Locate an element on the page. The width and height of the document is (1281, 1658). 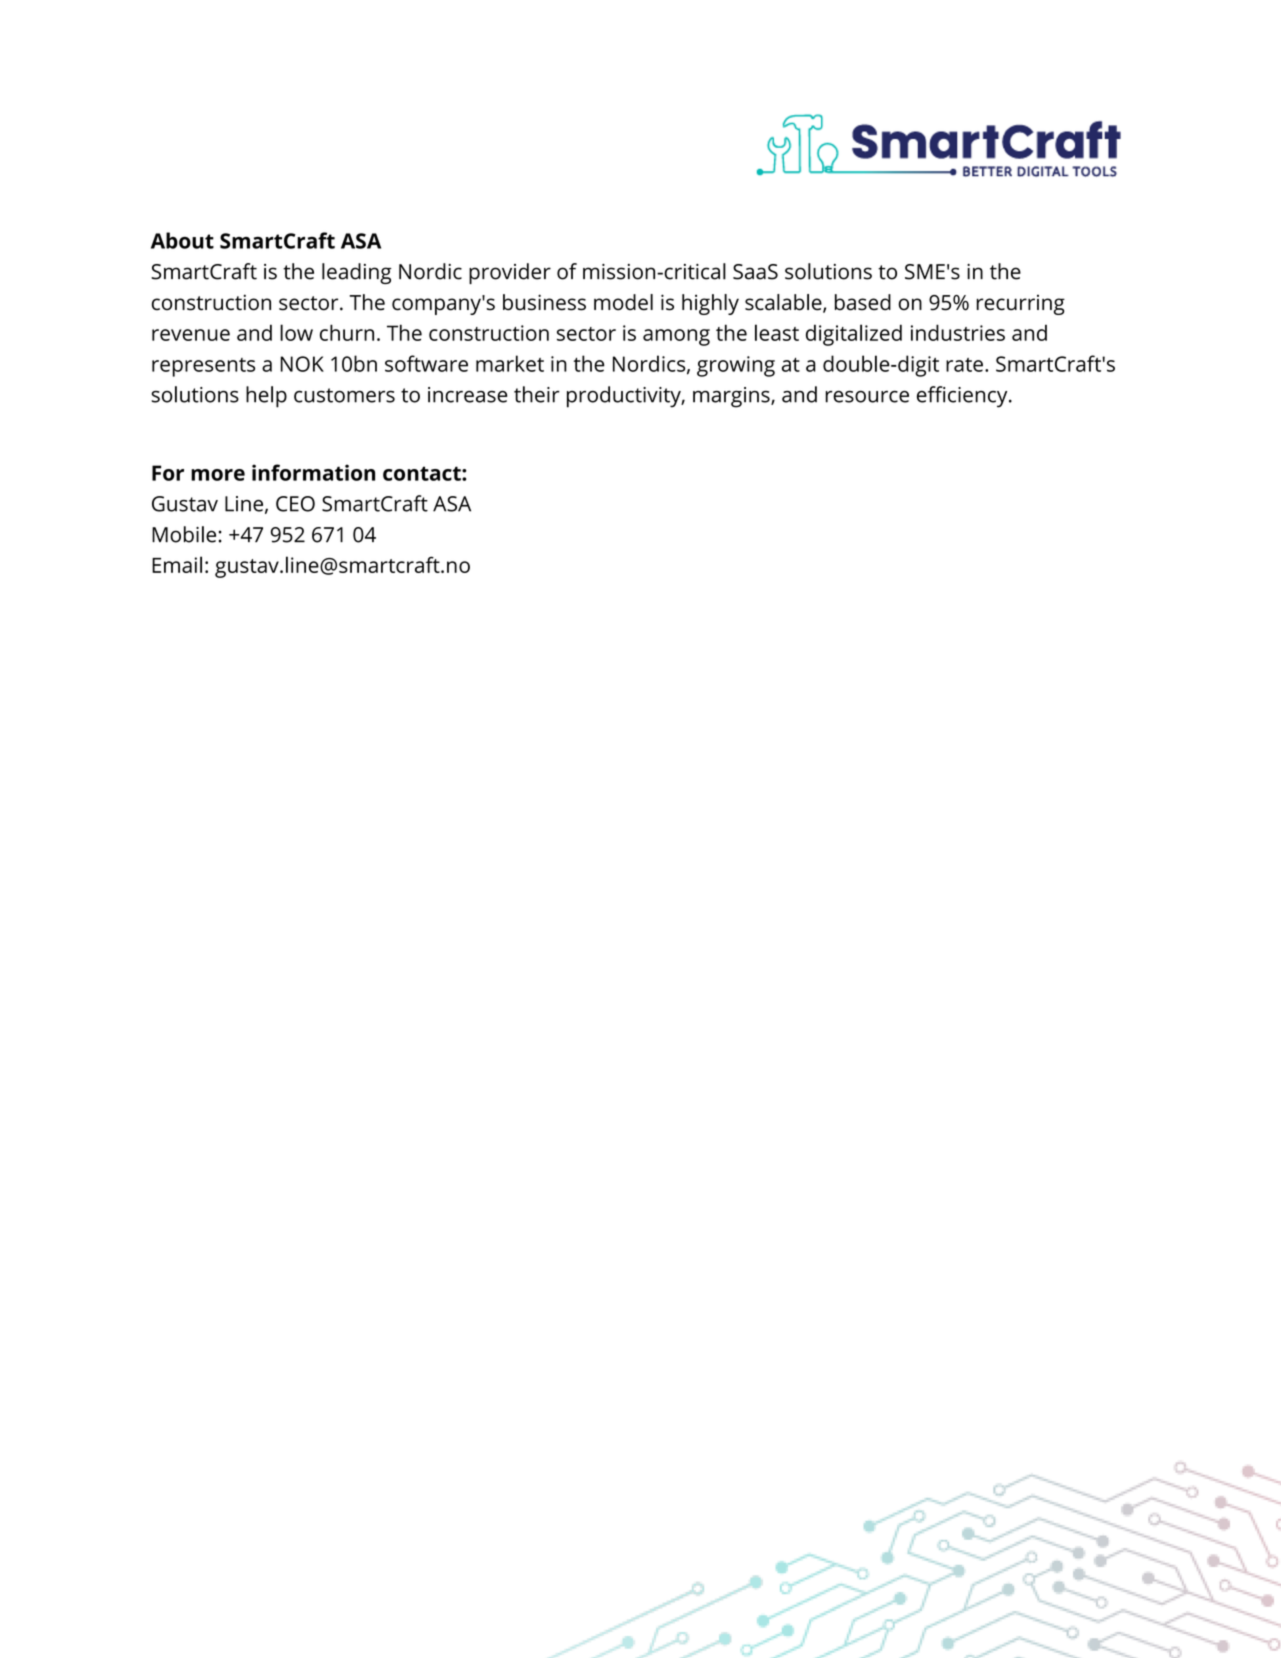
efficiency is located at coordinates (963, 397).
